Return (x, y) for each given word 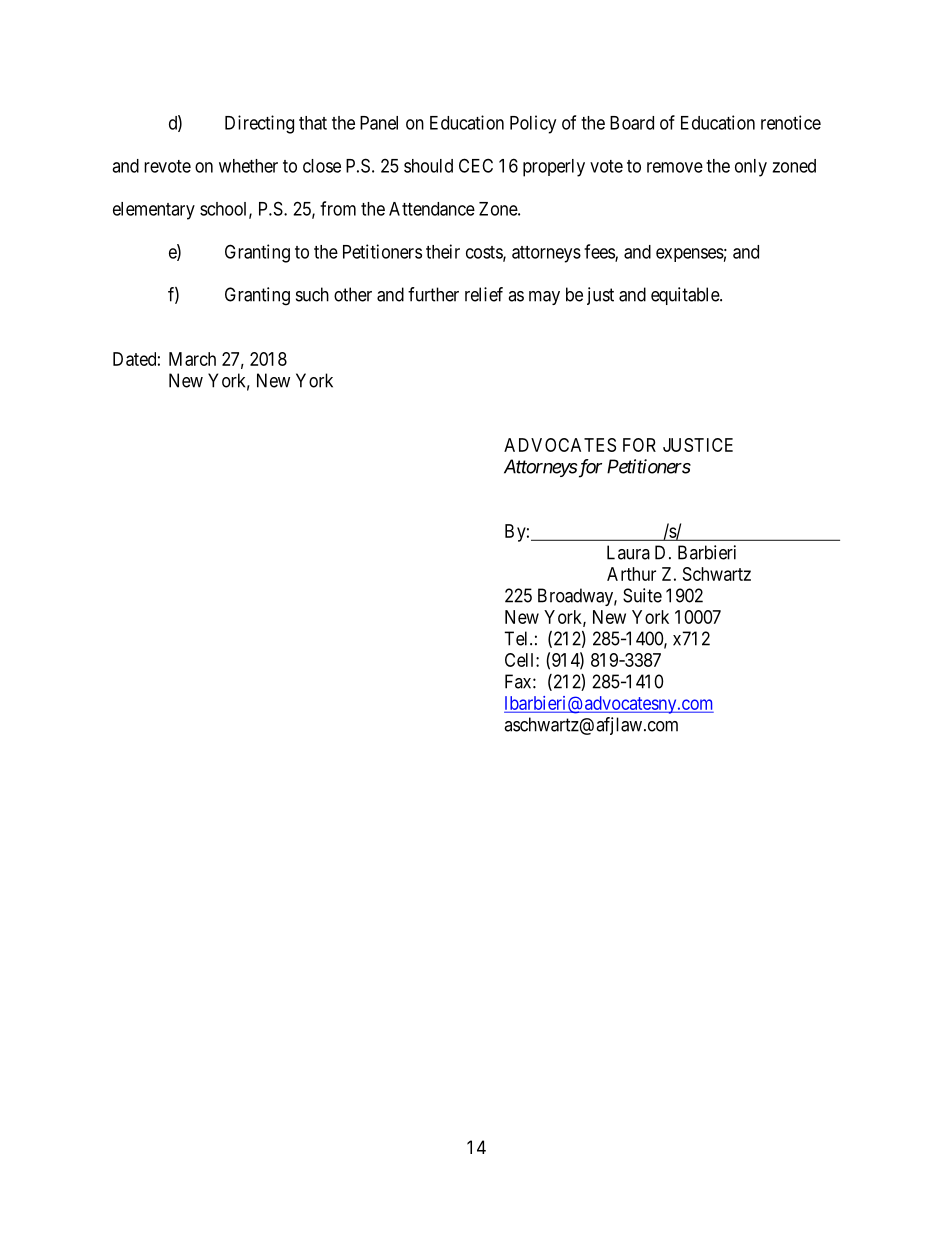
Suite (642, 595)
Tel (517, 638)
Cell (521, 660)
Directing (259, 124)
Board (632, 123)
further (433, 294)
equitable (686, 296)
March (192, 359)
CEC (476, 165)
